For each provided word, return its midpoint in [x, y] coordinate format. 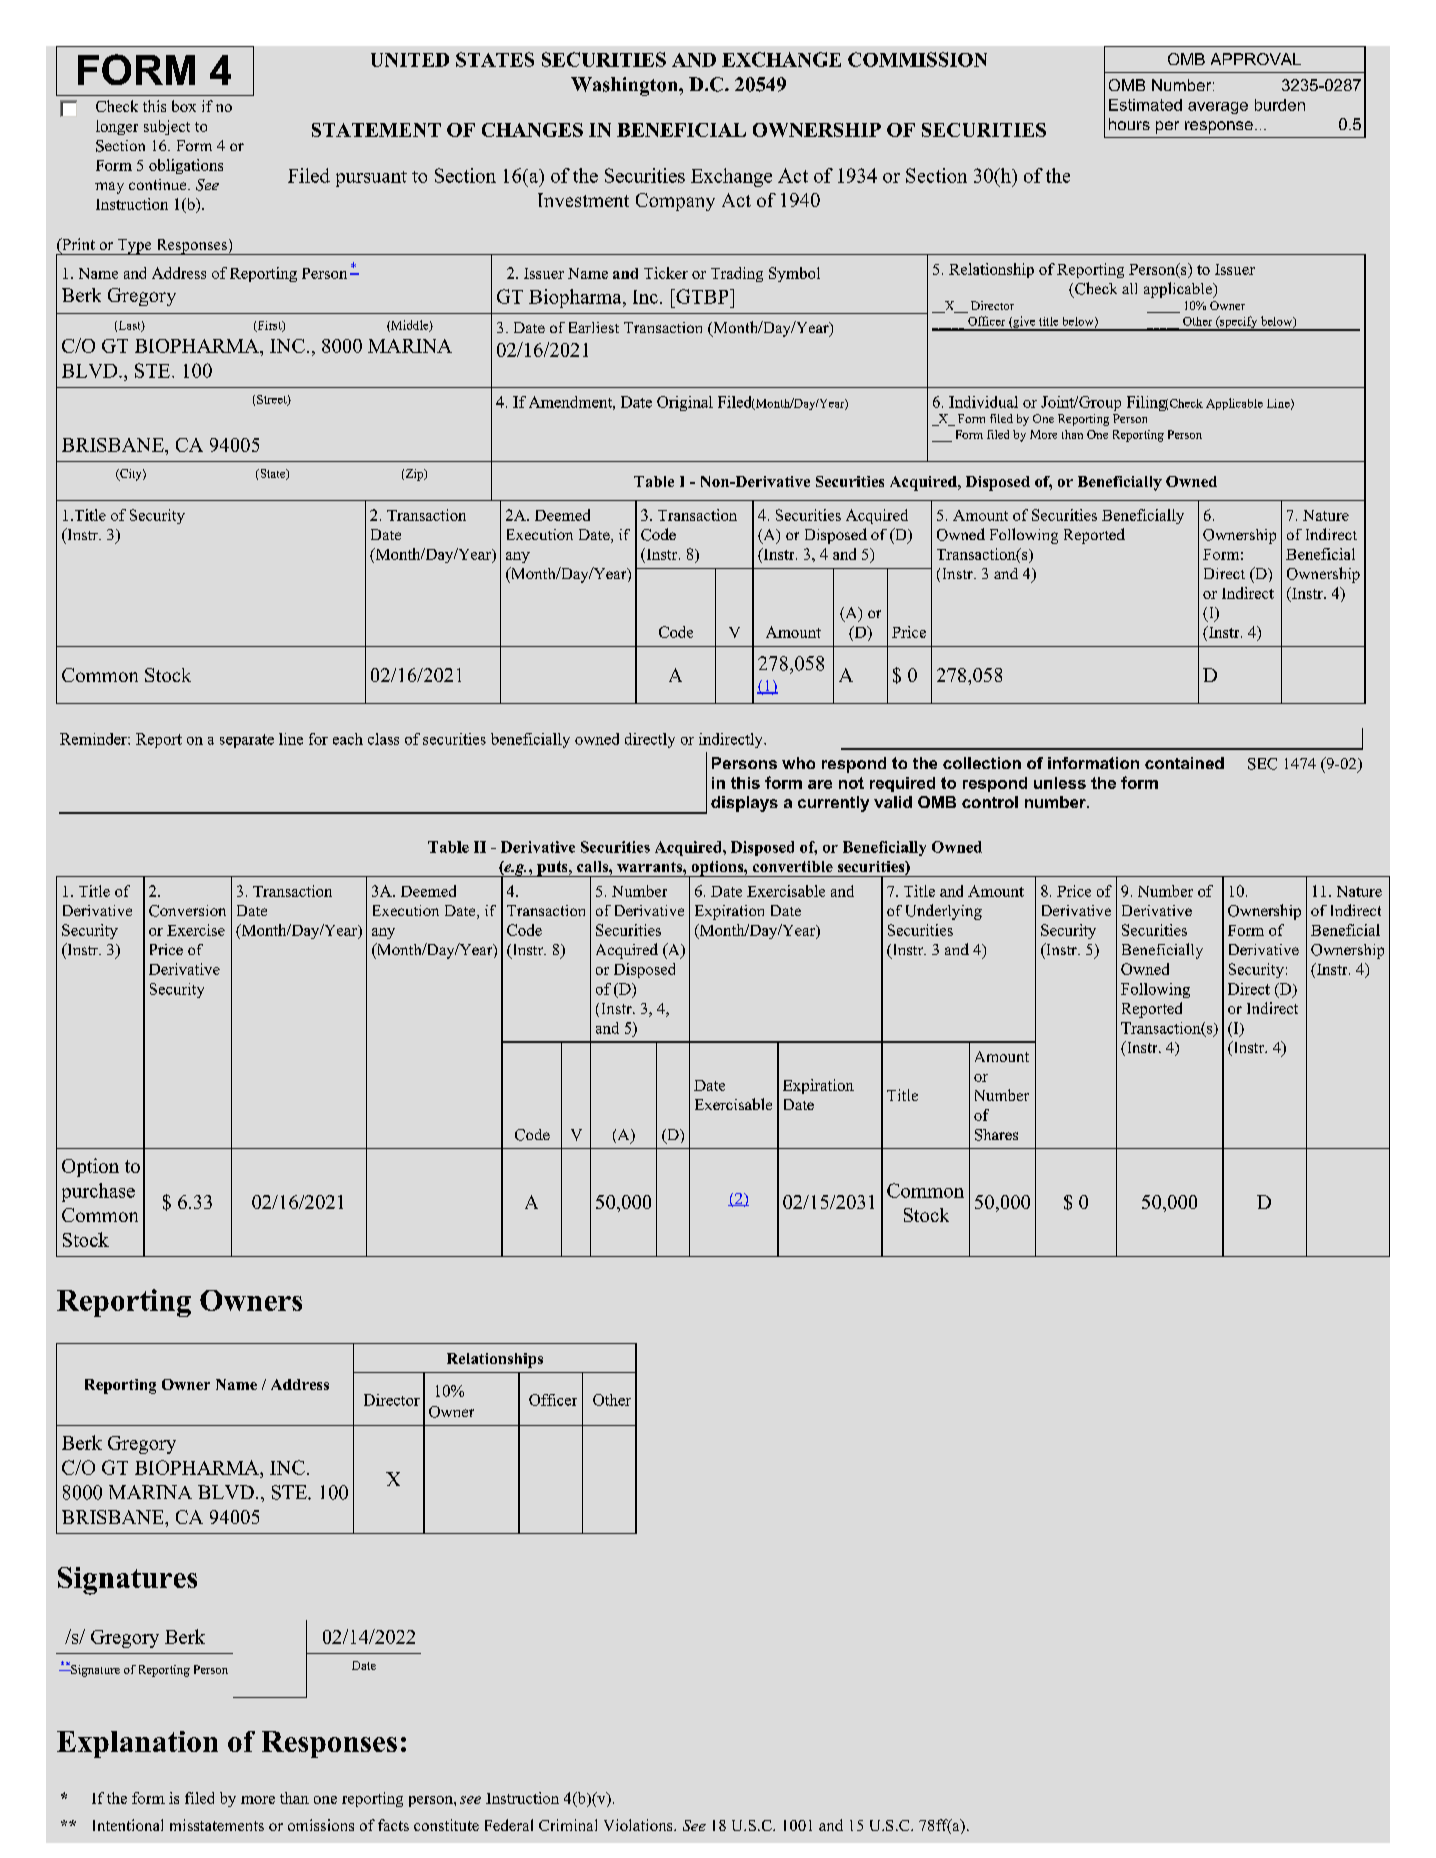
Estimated [1145, 105]
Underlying [944, 912]
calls [593, 866]
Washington [625, 86]
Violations [639, 1825]
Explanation [137, 1744]
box [184, 106]
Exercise [196, 930]
